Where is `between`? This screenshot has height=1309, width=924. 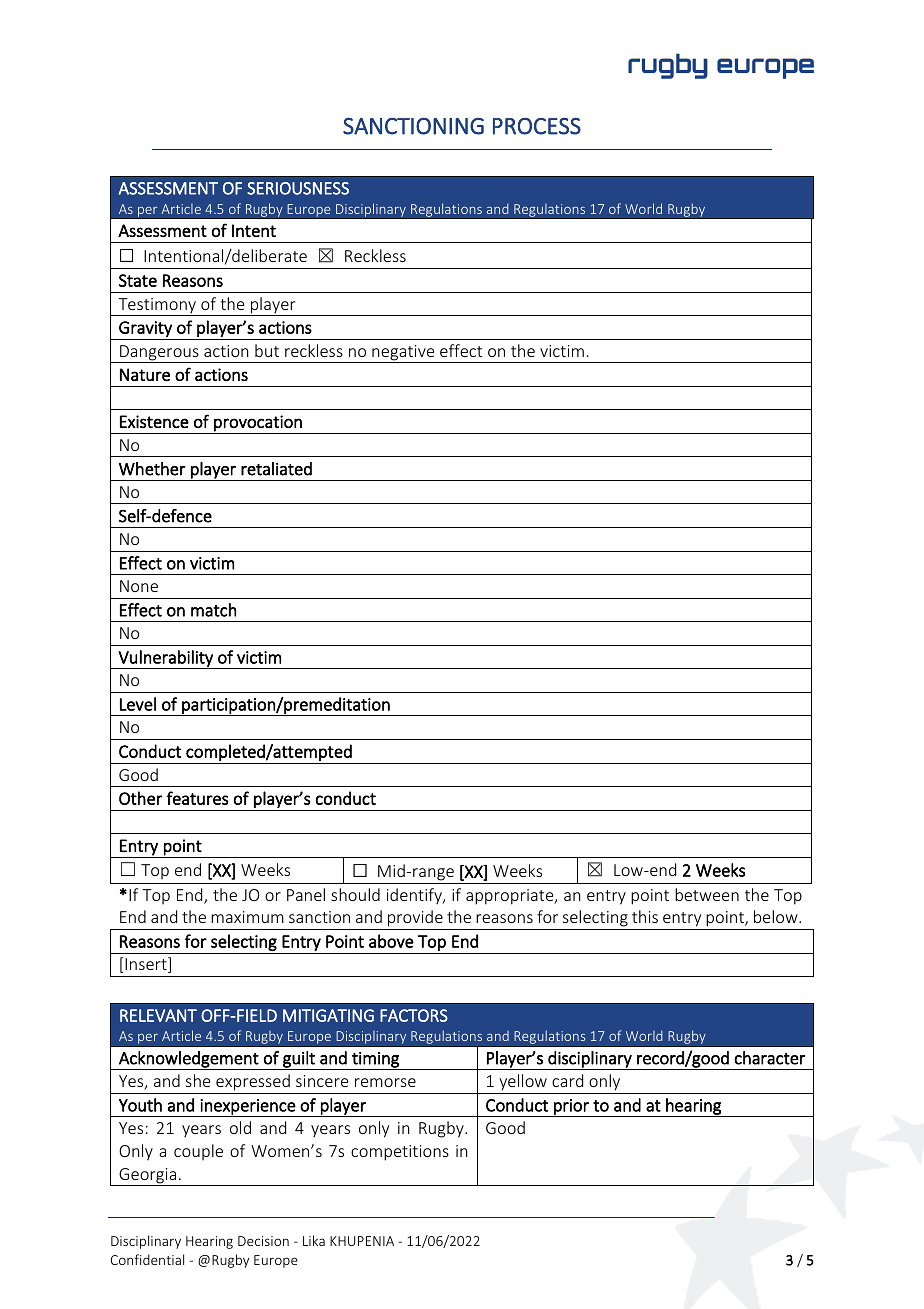 between is located at coordinates (707, 894).
